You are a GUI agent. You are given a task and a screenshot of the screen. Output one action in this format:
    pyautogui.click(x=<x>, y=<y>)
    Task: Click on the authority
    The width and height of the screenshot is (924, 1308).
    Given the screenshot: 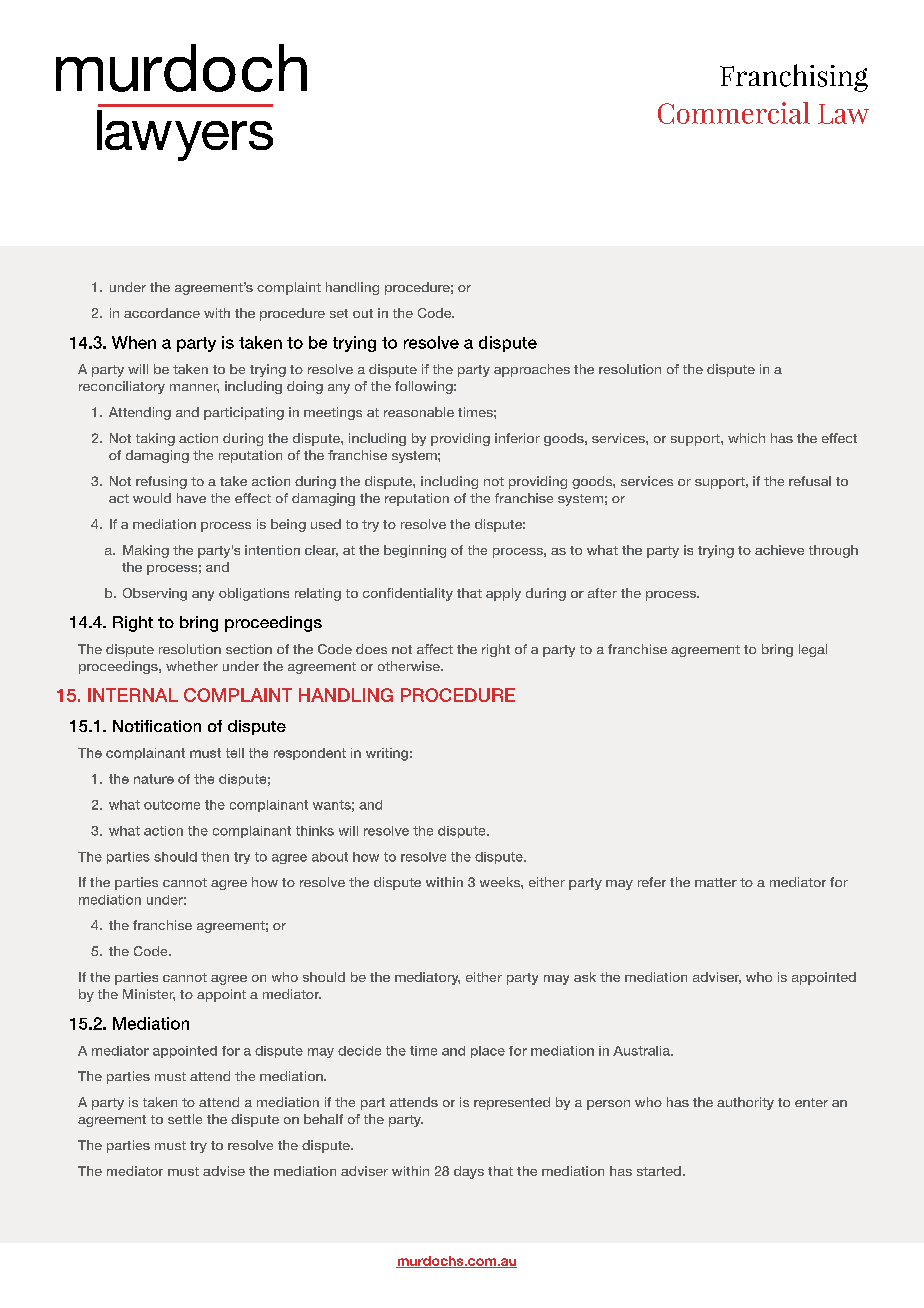 What is the action you would take?
    pyautogui.click(x=745, y=1103)
